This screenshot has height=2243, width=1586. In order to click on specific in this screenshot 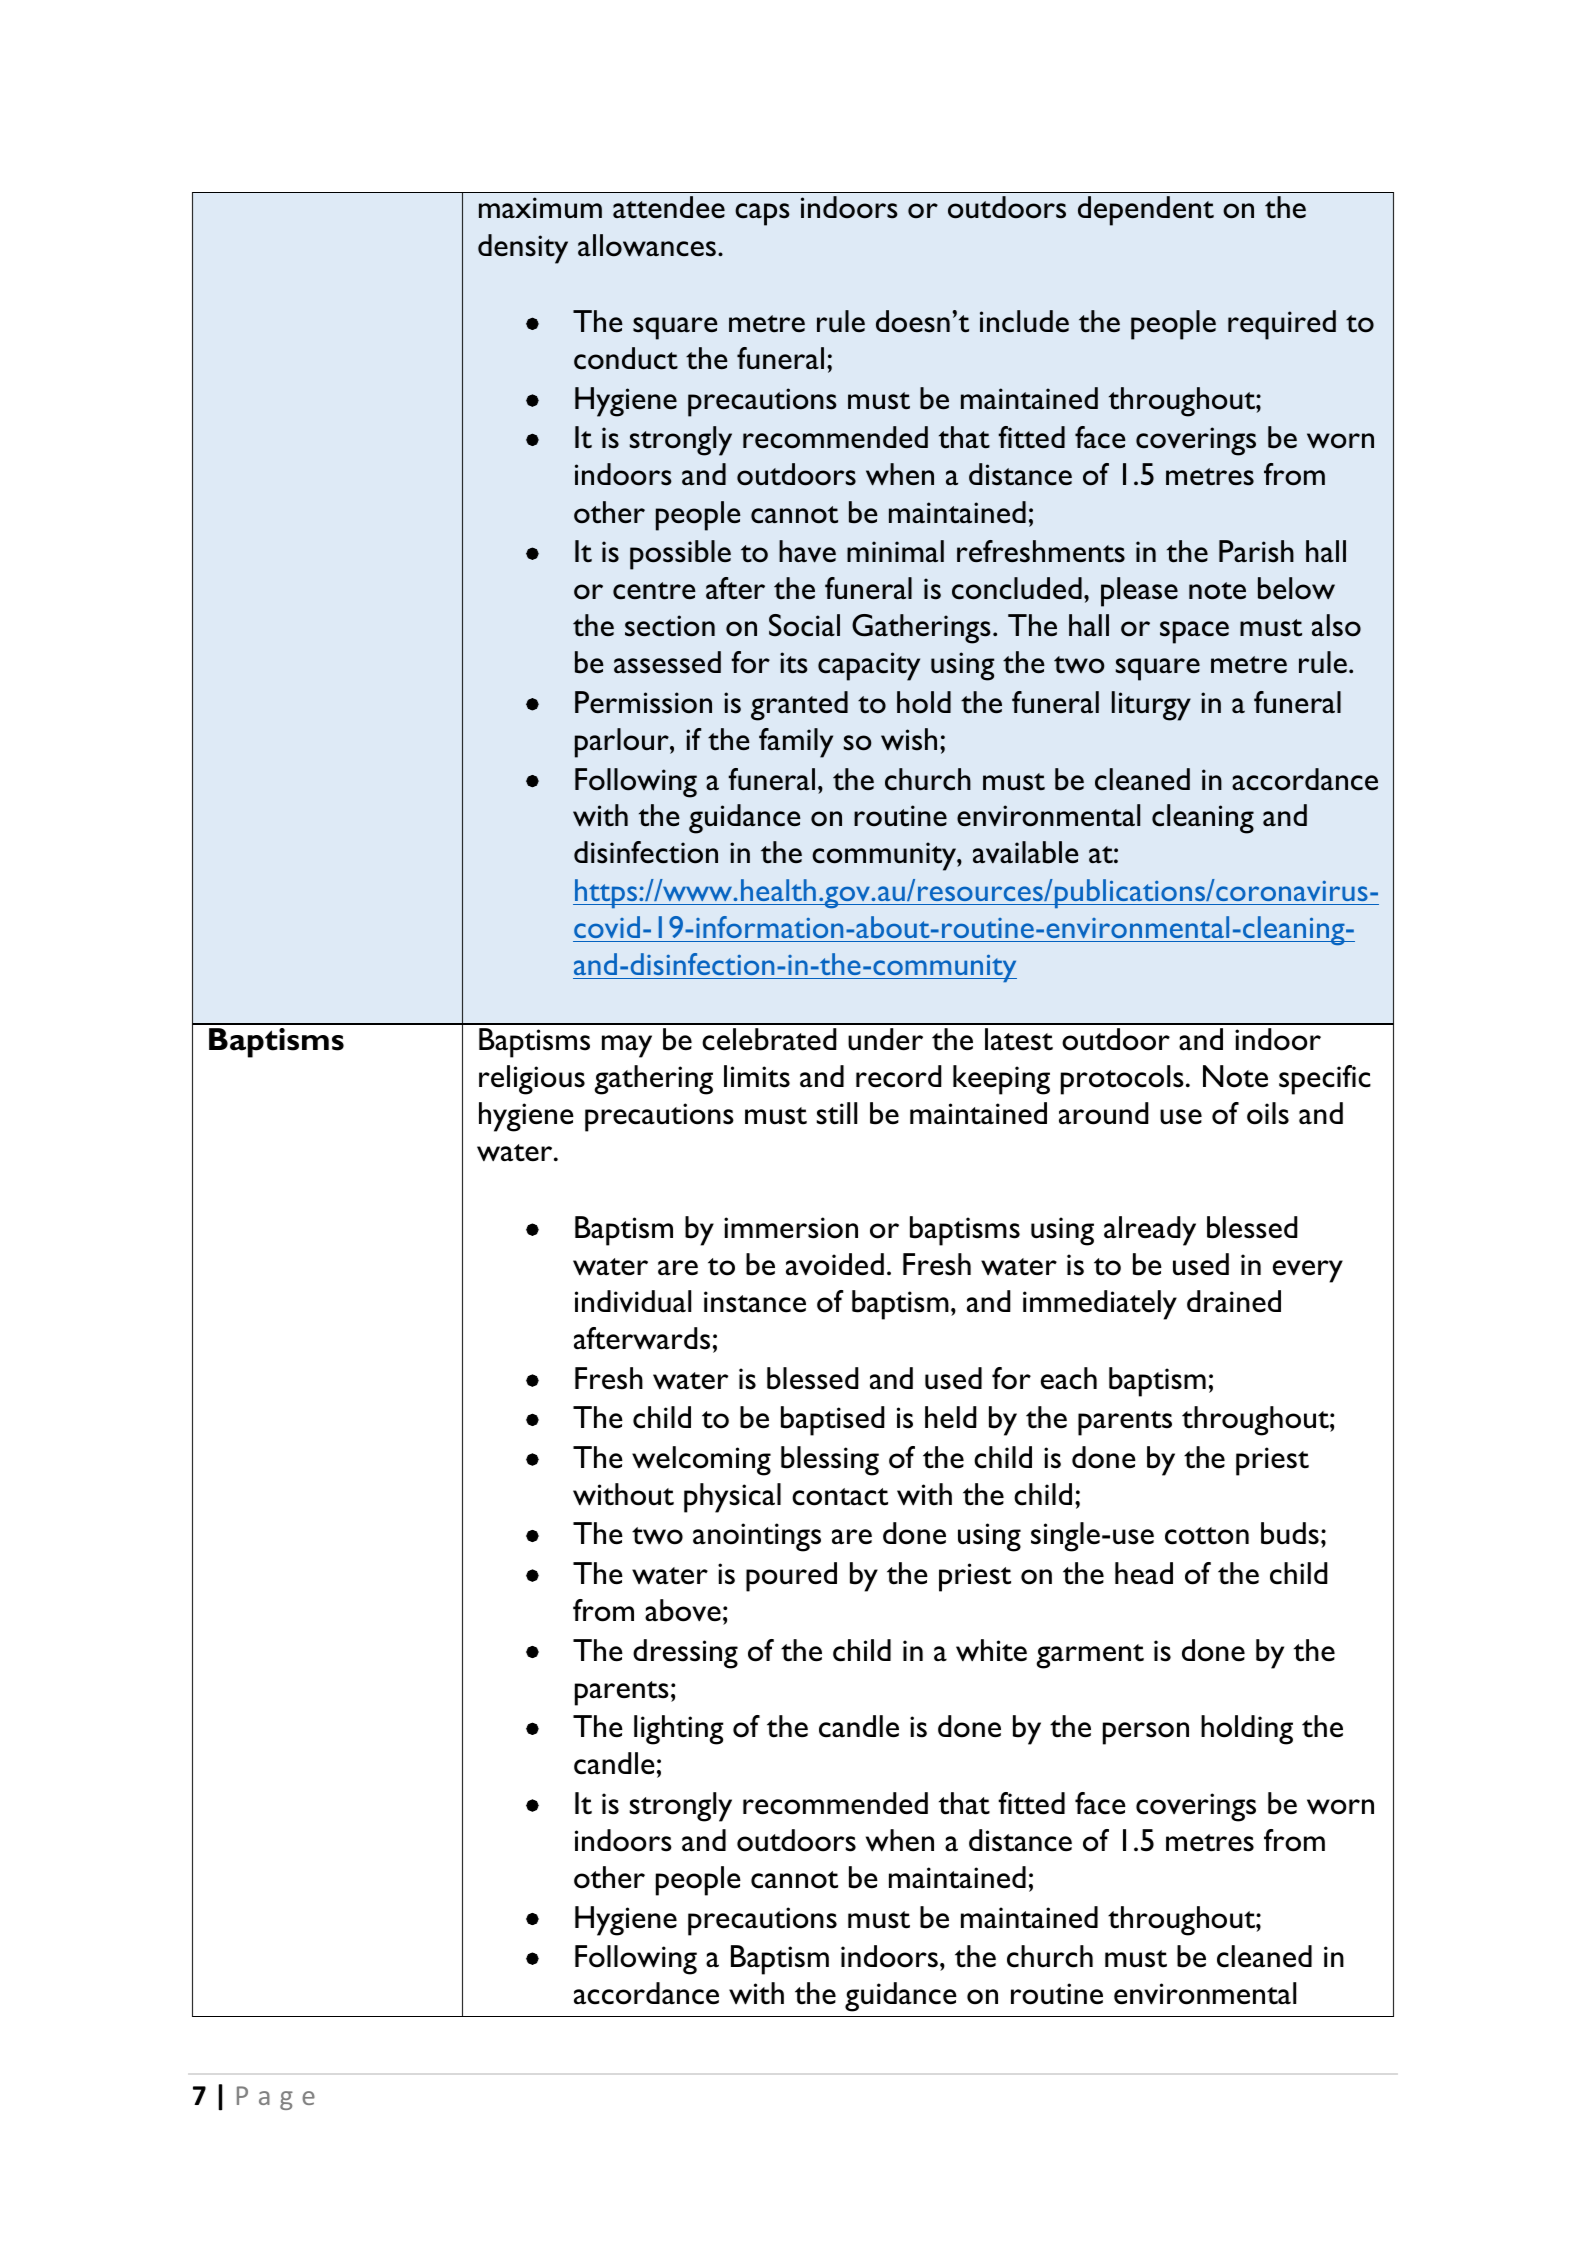, I will do `click(1325, 1080)`.
